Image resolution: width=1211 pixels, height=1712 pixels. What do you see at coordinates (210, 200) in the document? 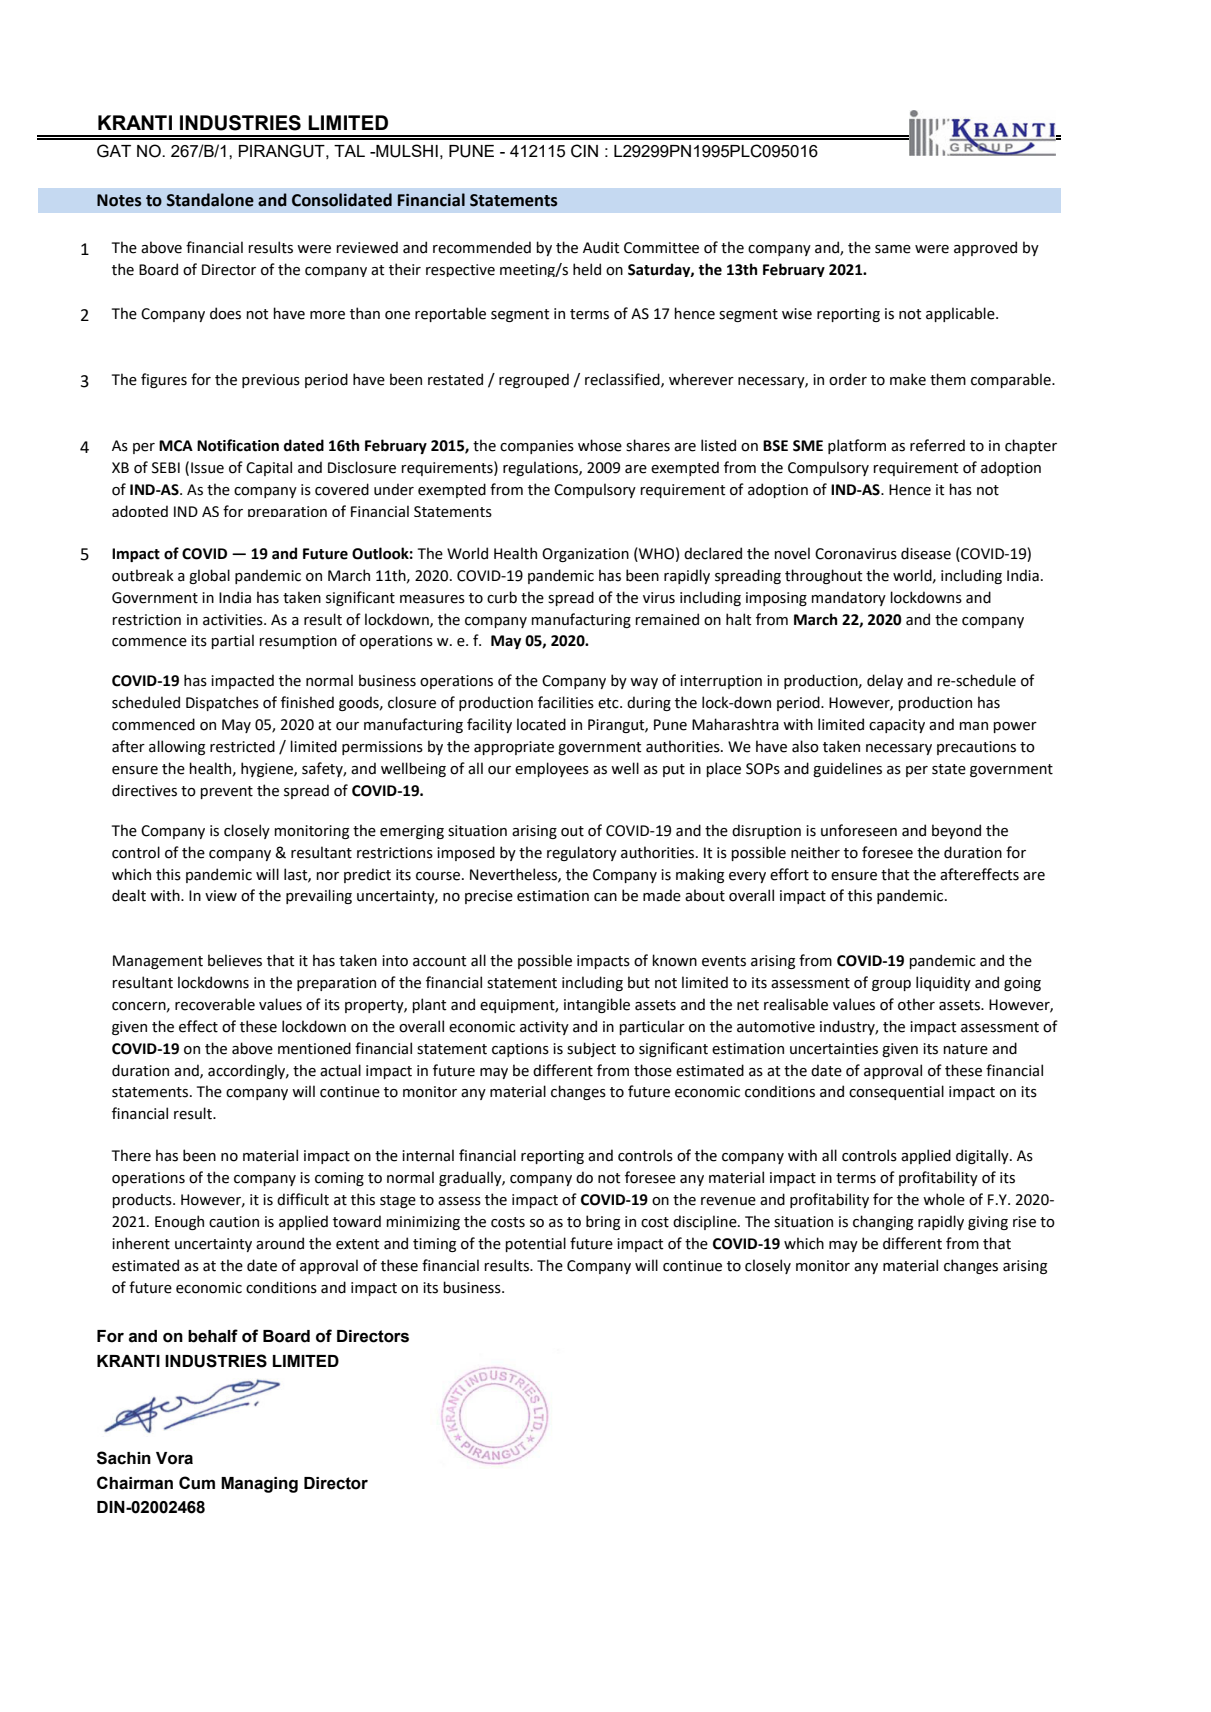
I see `Standalone` at bounding box center [210, 200].
